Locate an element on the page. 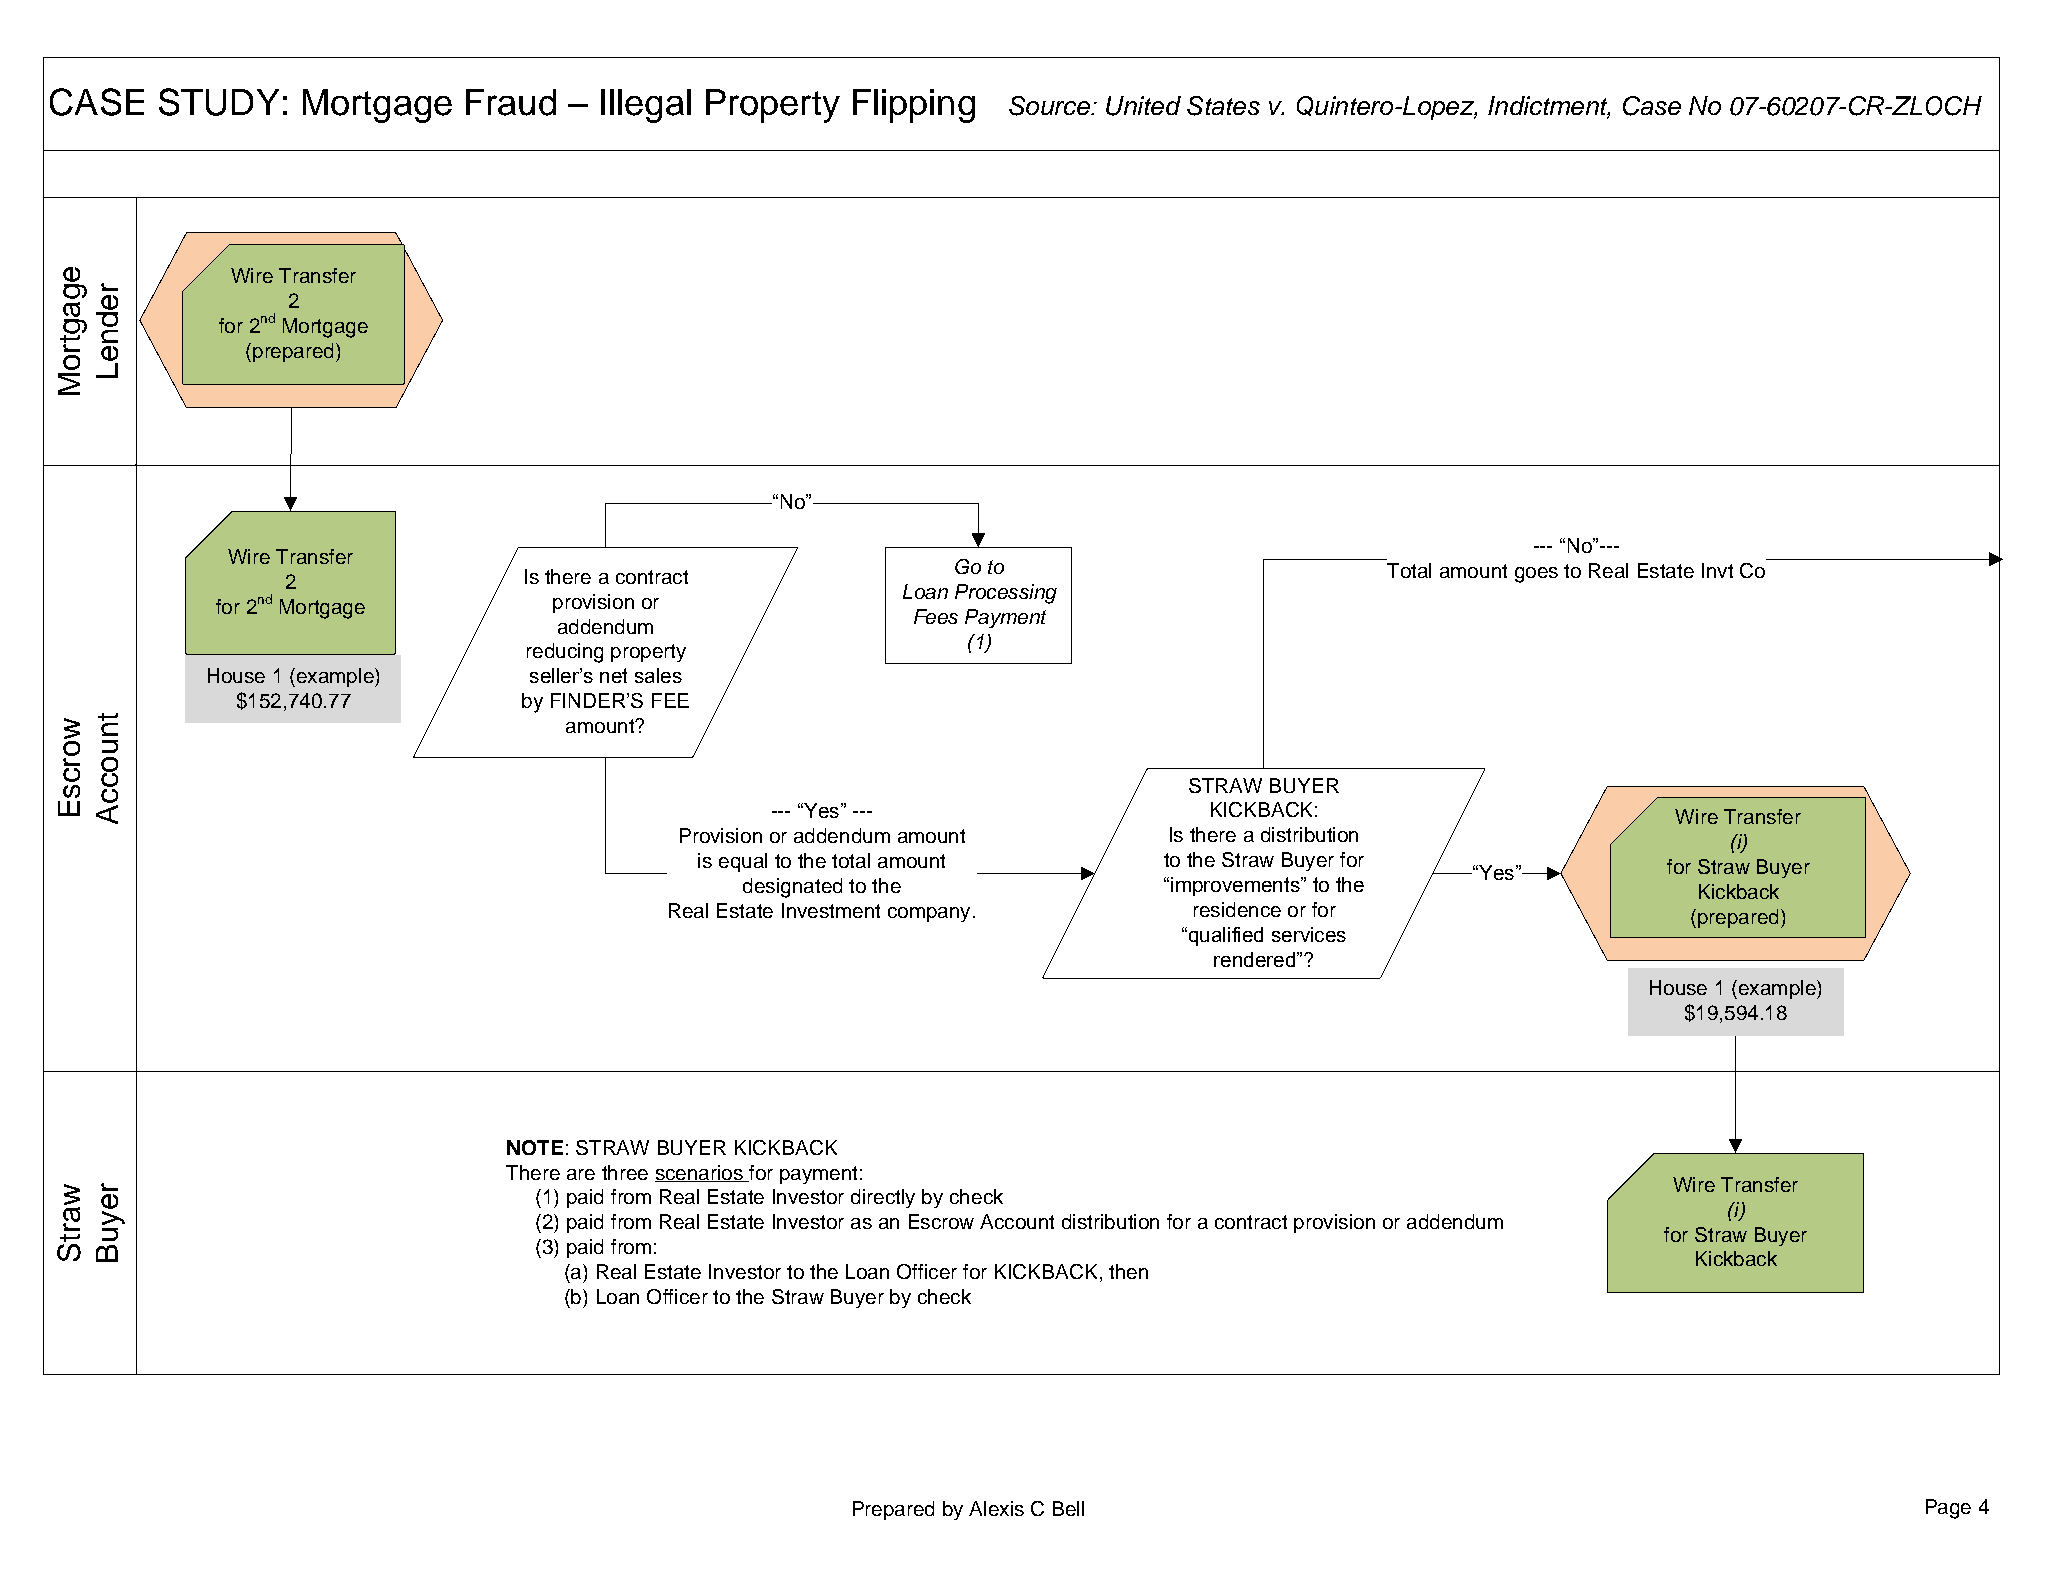 The height and width of the document is (1586, 2052). Fraud is located at coordinates (511, 102).
